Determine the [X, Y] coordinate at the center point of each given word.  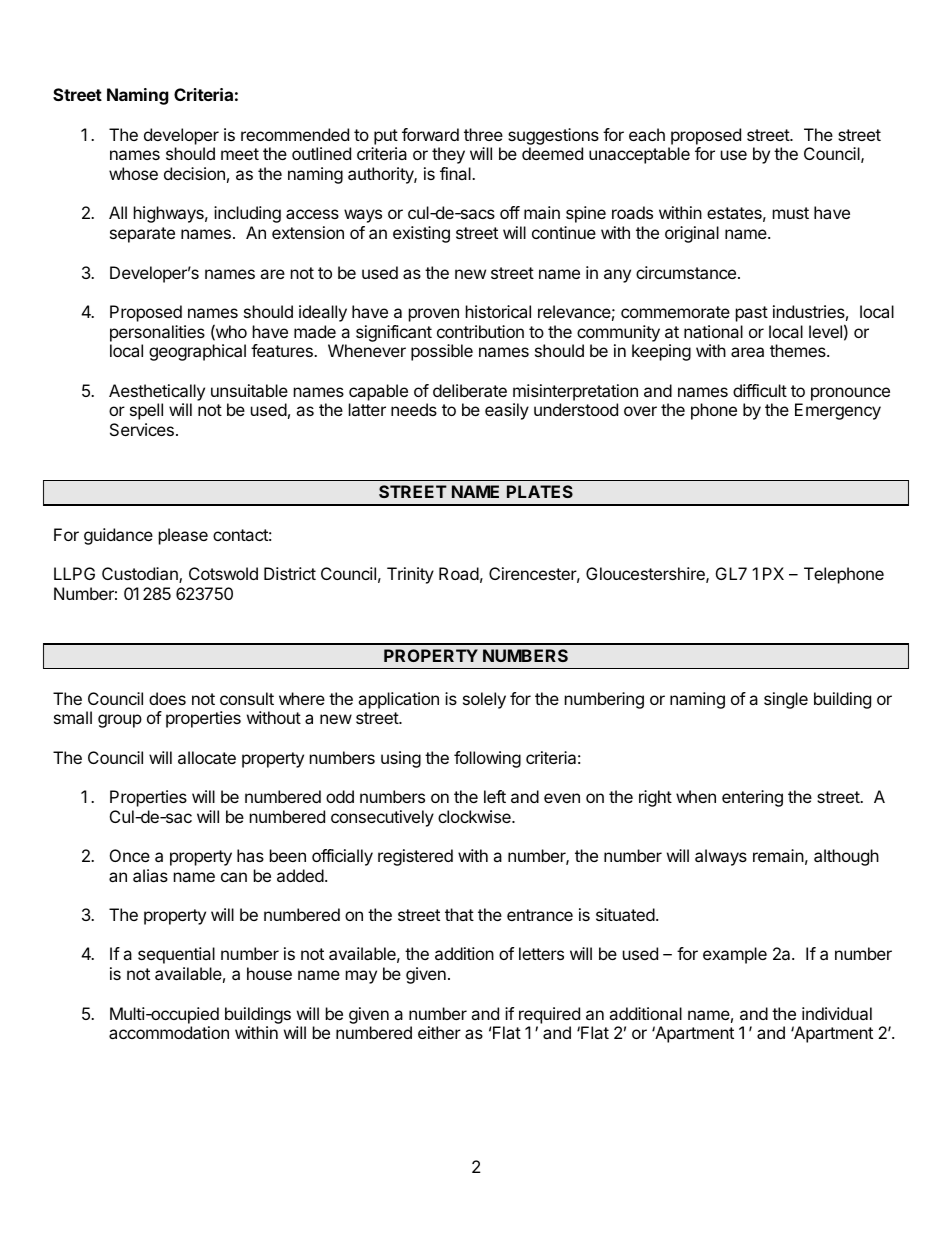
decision [194, 173]
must [791, 213]
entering [752, 798]
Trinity [410, 575]
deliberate [470, 390]
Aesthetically [157, 392]
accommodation [169, 1032]
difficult [760, 390]
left [495, 796]
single [786, 700]
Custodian [141, 575]
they [448, 155]
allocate [207, 757]
